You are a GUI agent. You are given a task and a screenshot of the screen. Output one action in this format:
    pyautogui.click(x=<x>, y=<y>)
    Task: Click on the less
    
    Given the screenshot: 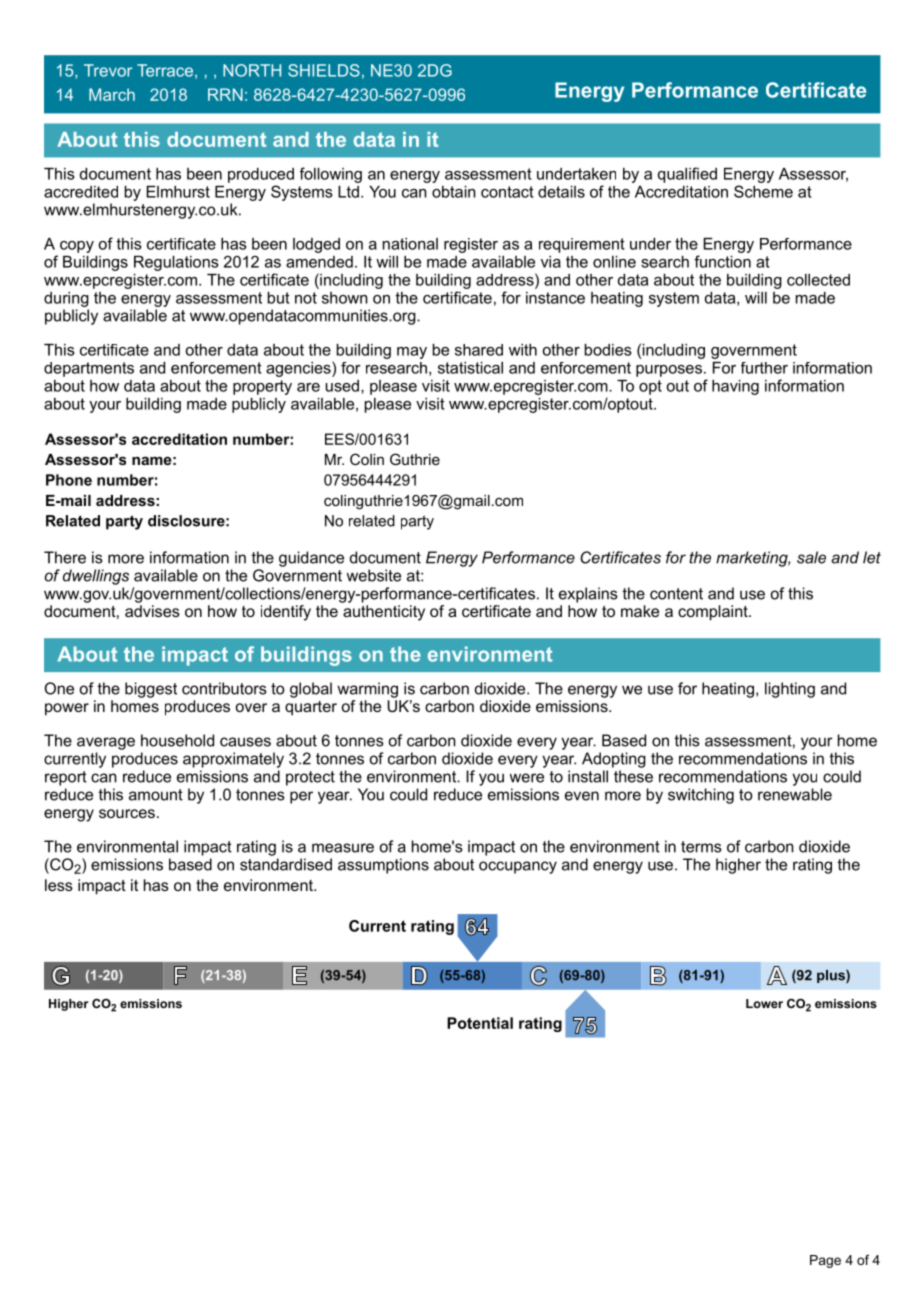 What is the action you would take?
    pyautogui.click(x=59, y=885)
